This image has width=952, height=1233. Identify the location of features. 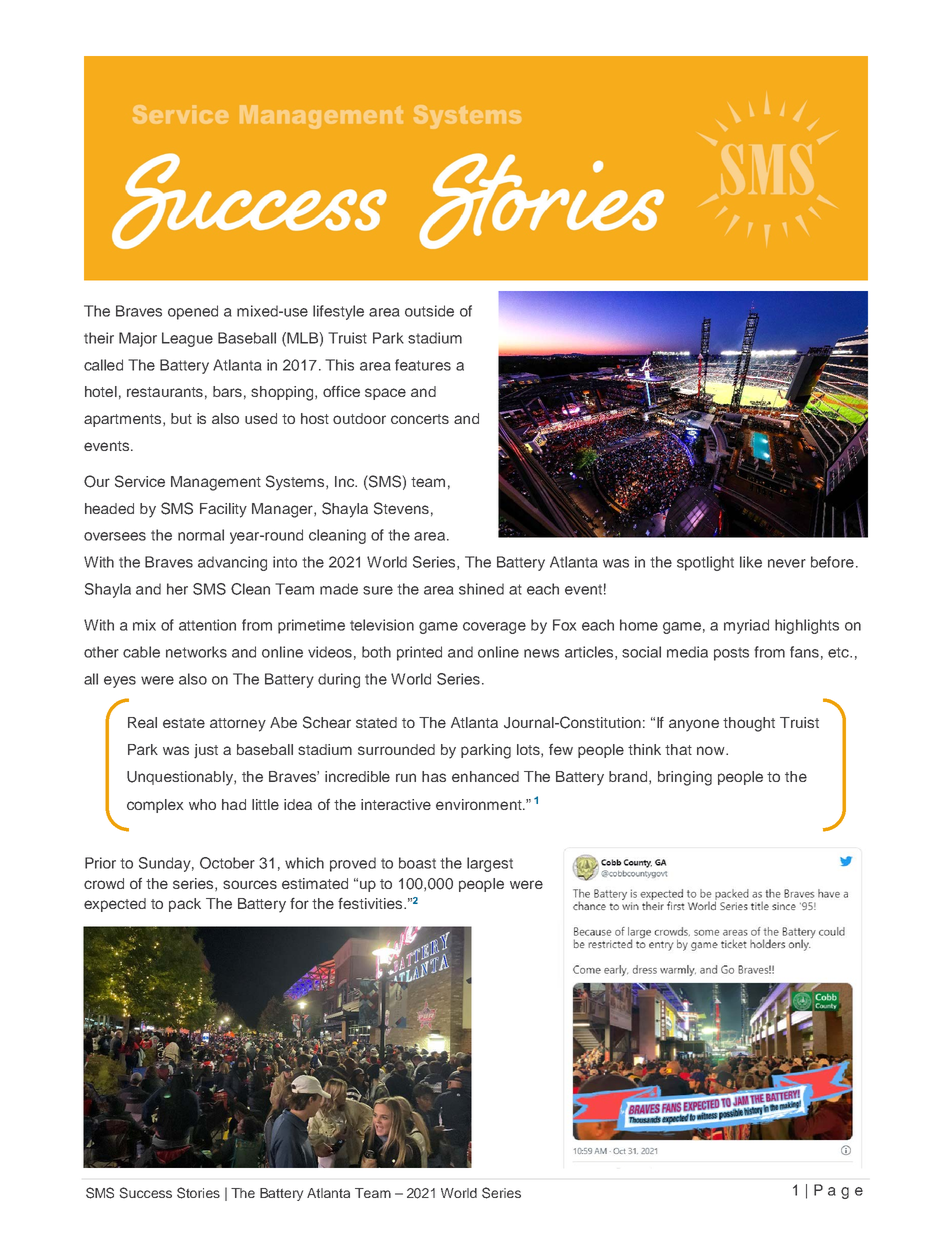
(423, 365).
